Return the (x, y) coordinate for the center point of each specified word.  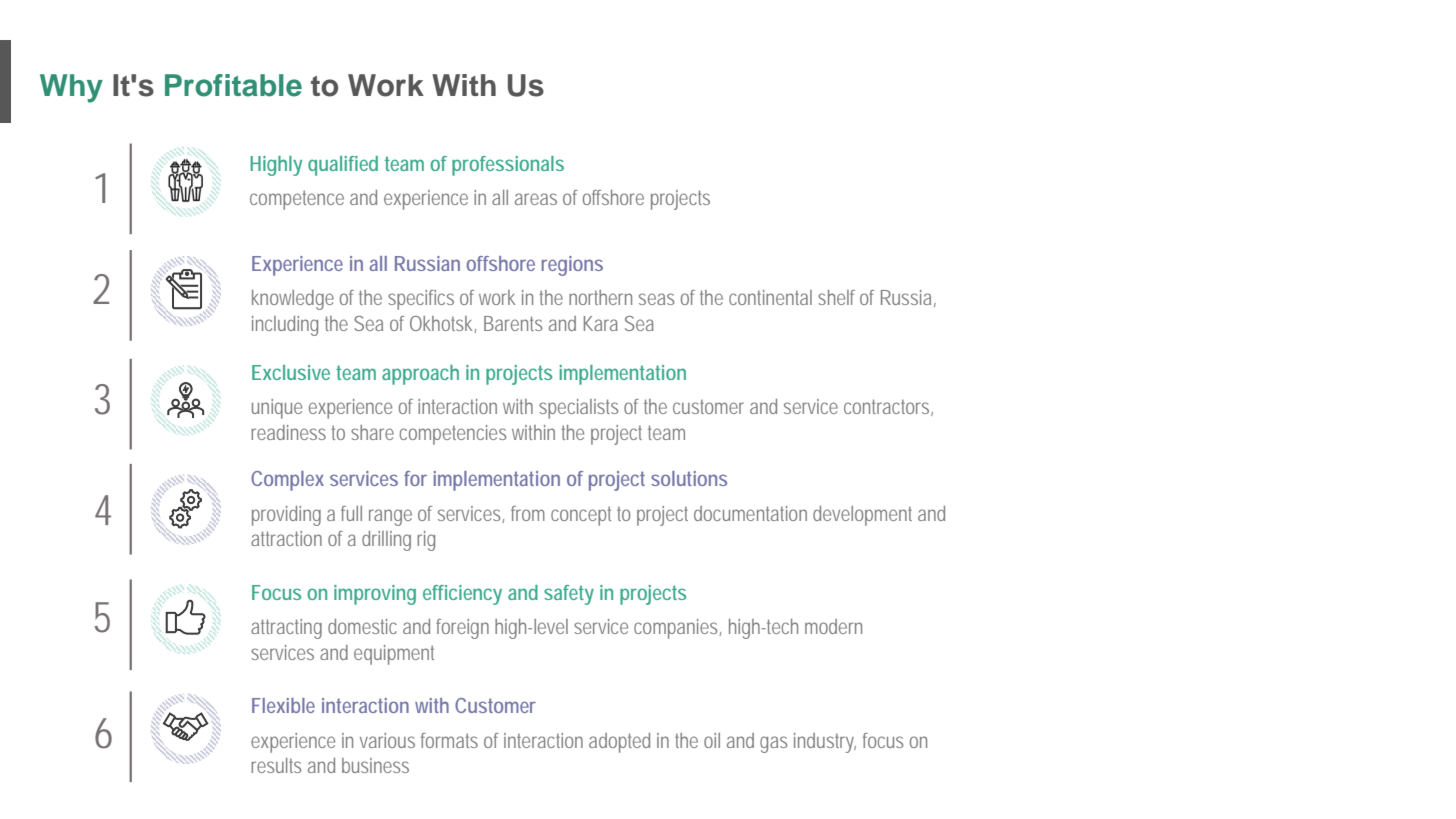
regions (572, 266)
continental (770, 297)
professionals (508, 166)
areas (536, 199)
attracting (286, 629)
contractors (888, 407)
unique (277, 409)
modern (833, 626)
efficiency (462, 595)
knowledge (293, 300)
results (276, 765)
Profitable (233, 85)
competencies (453, 435)
